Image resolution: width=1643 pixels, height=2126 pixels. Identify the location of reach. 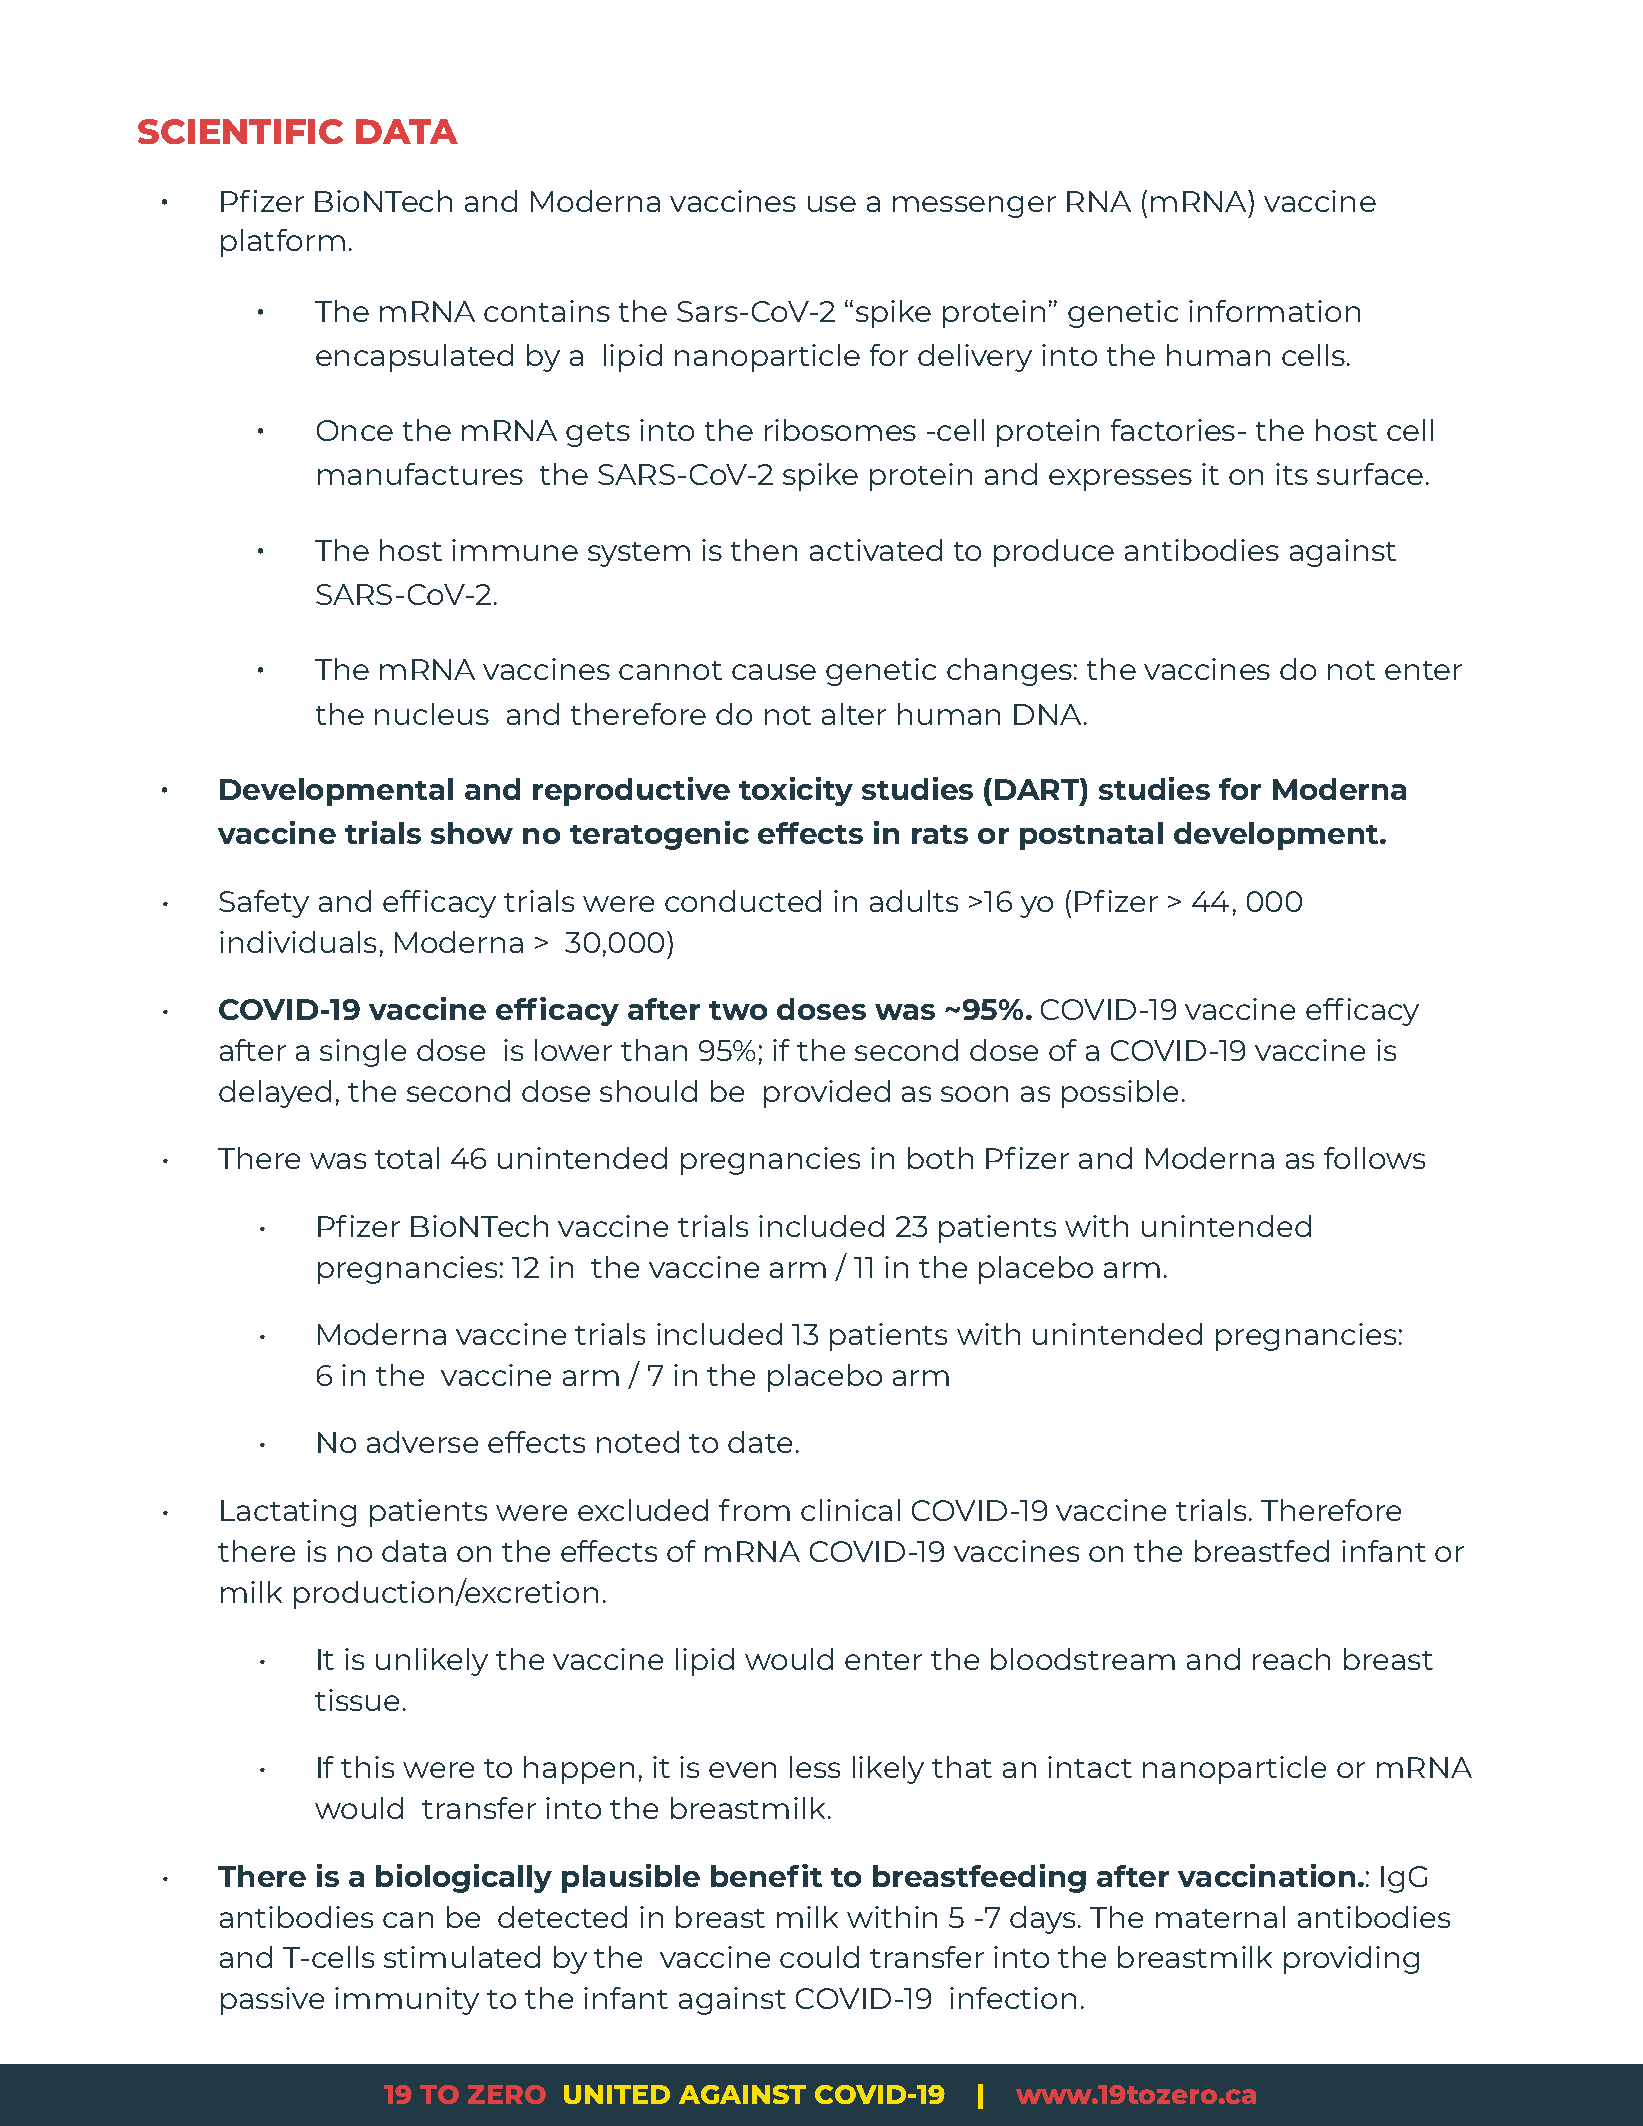
(1291, 1659).
